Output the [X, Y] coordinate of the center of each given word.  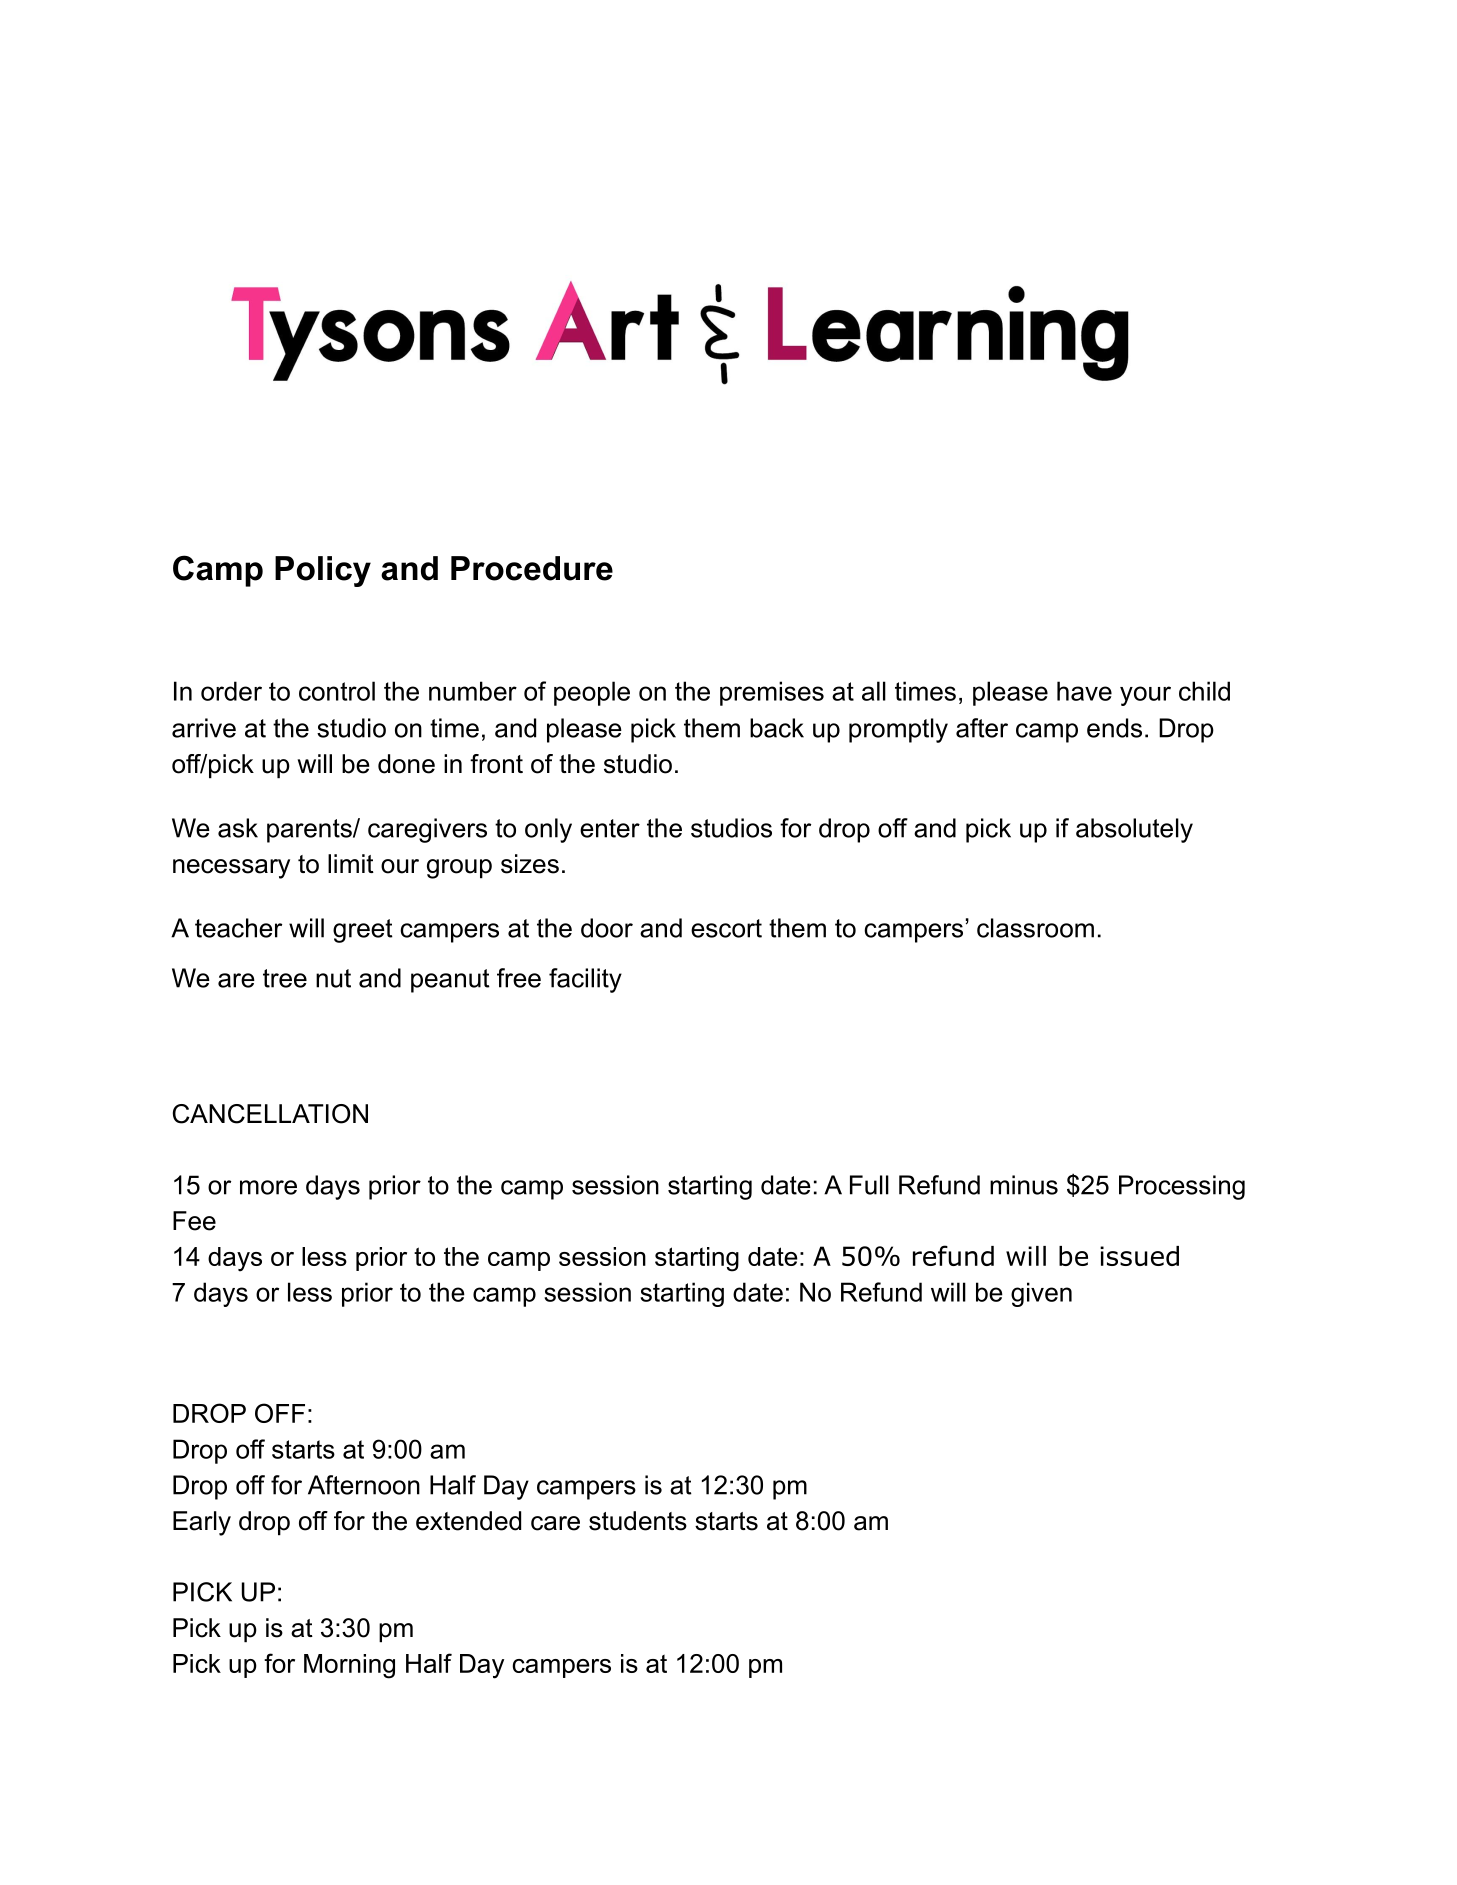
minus [1024, 1185]
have [1084, 691]
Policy [323, 571]
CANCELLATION [270, 1114]
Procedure [532, 568]
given [1041, 1294]
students [638, 1521]
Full [869, 1185]
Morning [349, 1666]
